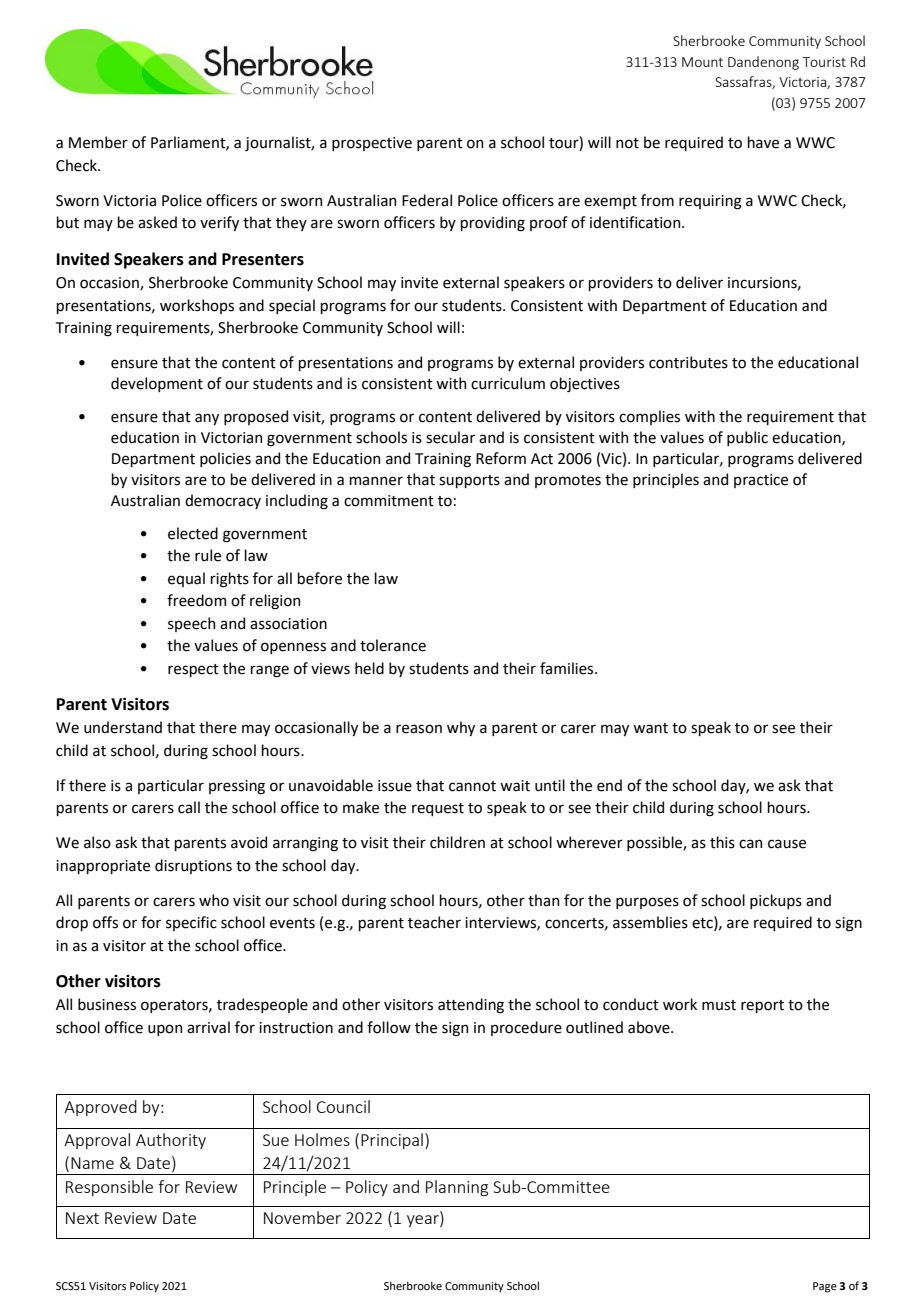 The width and height of the document is (924, 1308). I want to click on Dandenong, so click(763, 63).
